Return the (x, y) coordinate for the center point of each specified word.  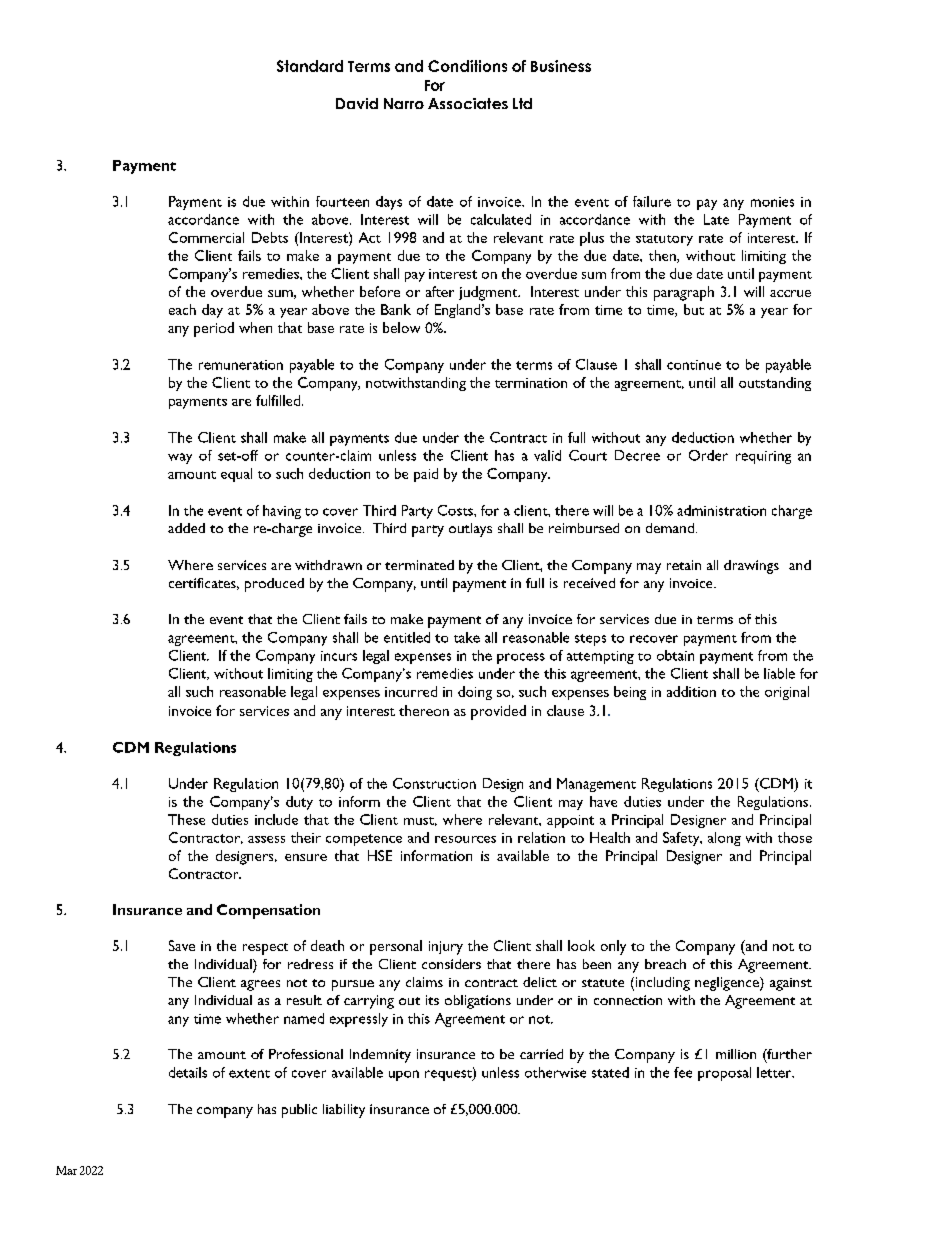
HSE (380, 855)
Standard (310, 66)
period (214, 329)
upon (404, 1075)
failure (652, 201)
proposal (724, 1074)
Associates (468, 103)
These (186, 819)
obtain (675, 655)
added (186, 528)
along (724, 839)
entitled (407, 637)
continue (694, 365)
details (188, 1072)
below (401, 327)
